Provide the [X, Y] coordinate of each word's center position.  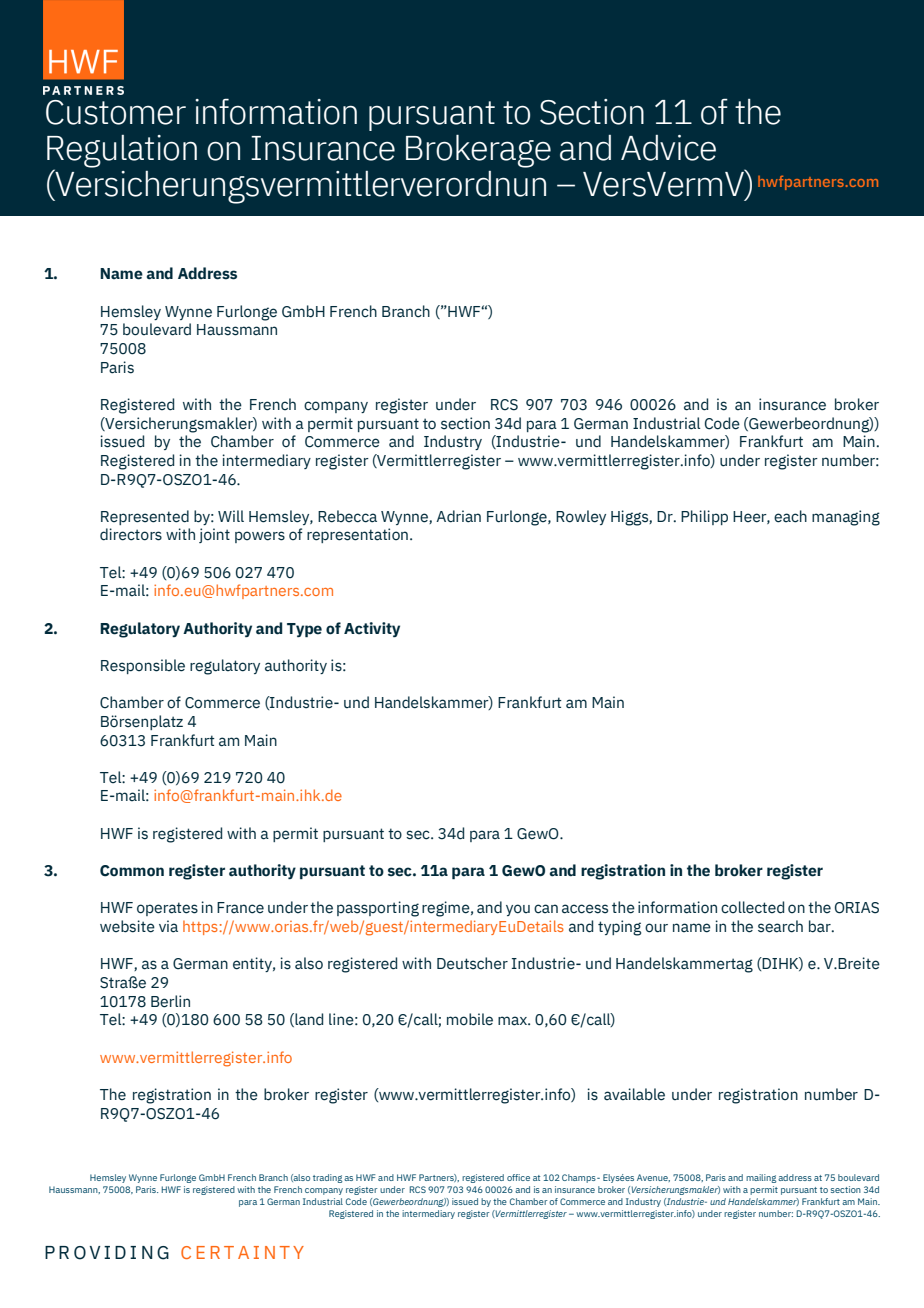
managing [846, 518]
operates [167, 909]
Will [231, 516]
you [518, 910]
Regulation [122, 152]
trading [328, 1178]
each [790, 516]
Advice [668, 148]
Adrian [458, 516]
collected [752, 907]
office [518, 1177]
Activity [372, 629]
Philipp [704, 517]
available [634, 1094]
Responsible [143, 666]
